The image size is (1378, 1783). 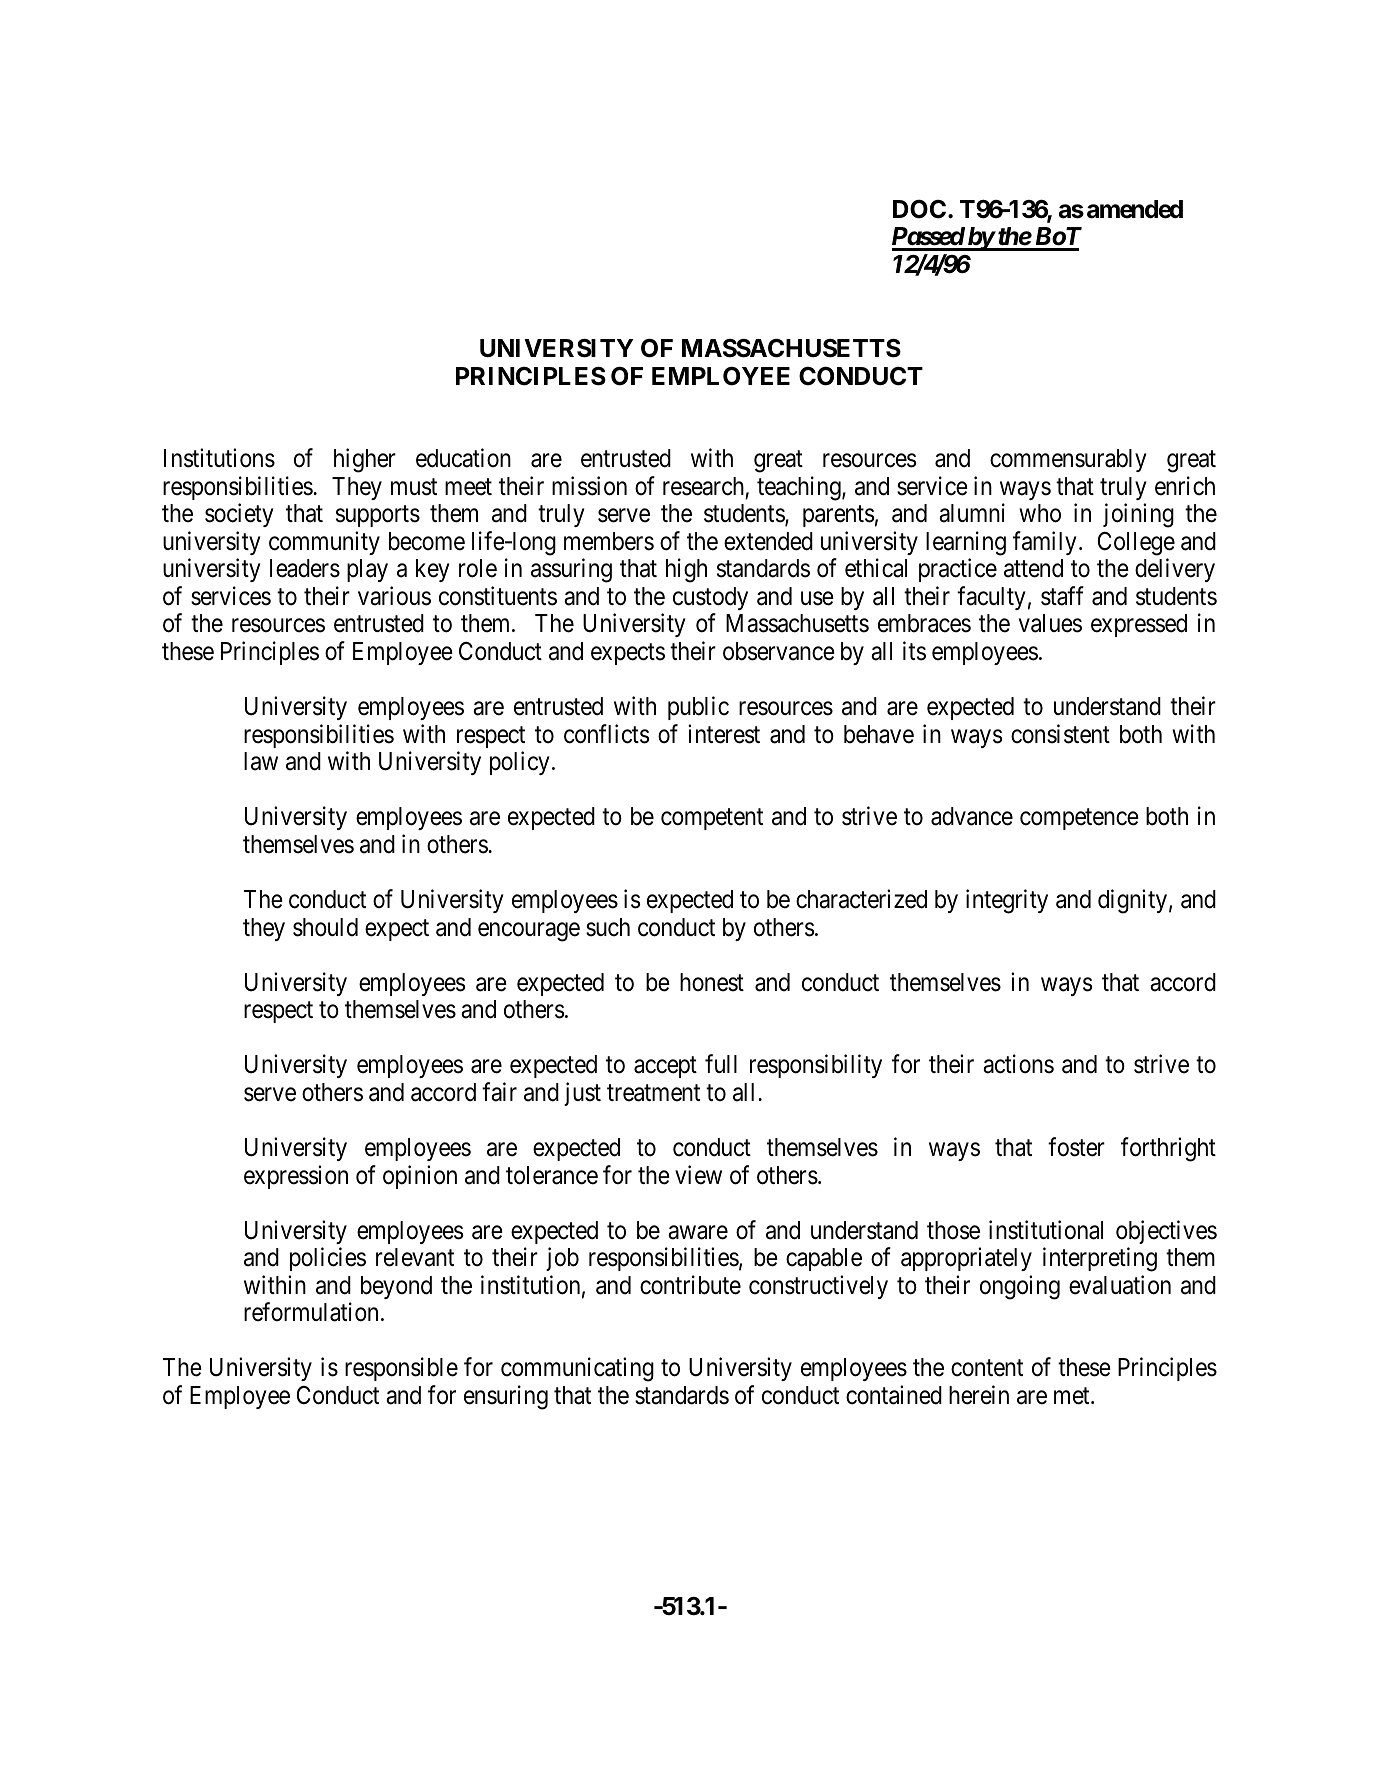 What do you see at coordinates (690, 1285) in the screenshot?
I see `contribute` at bounding box center [690, 1285].
